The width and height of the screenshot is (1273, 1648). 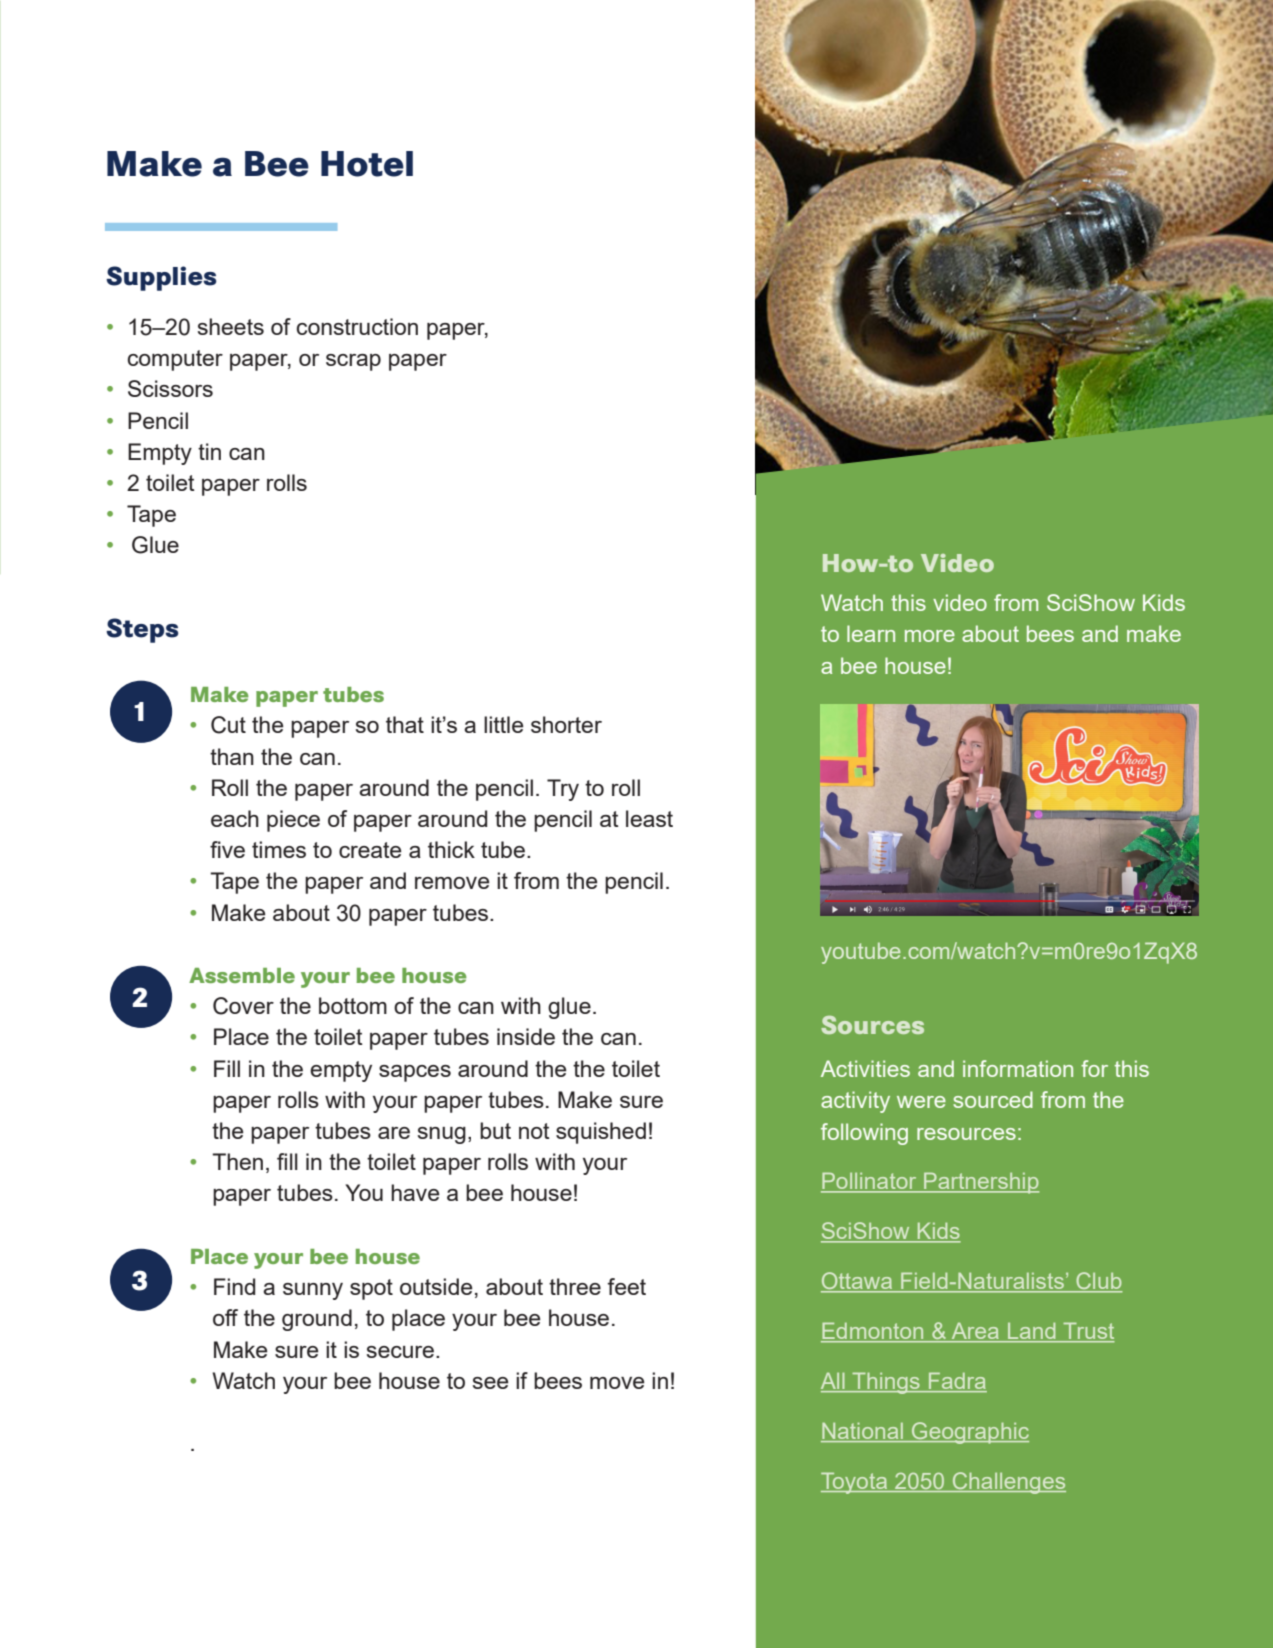 I want to click on off, so click(x=225, y=1317).
